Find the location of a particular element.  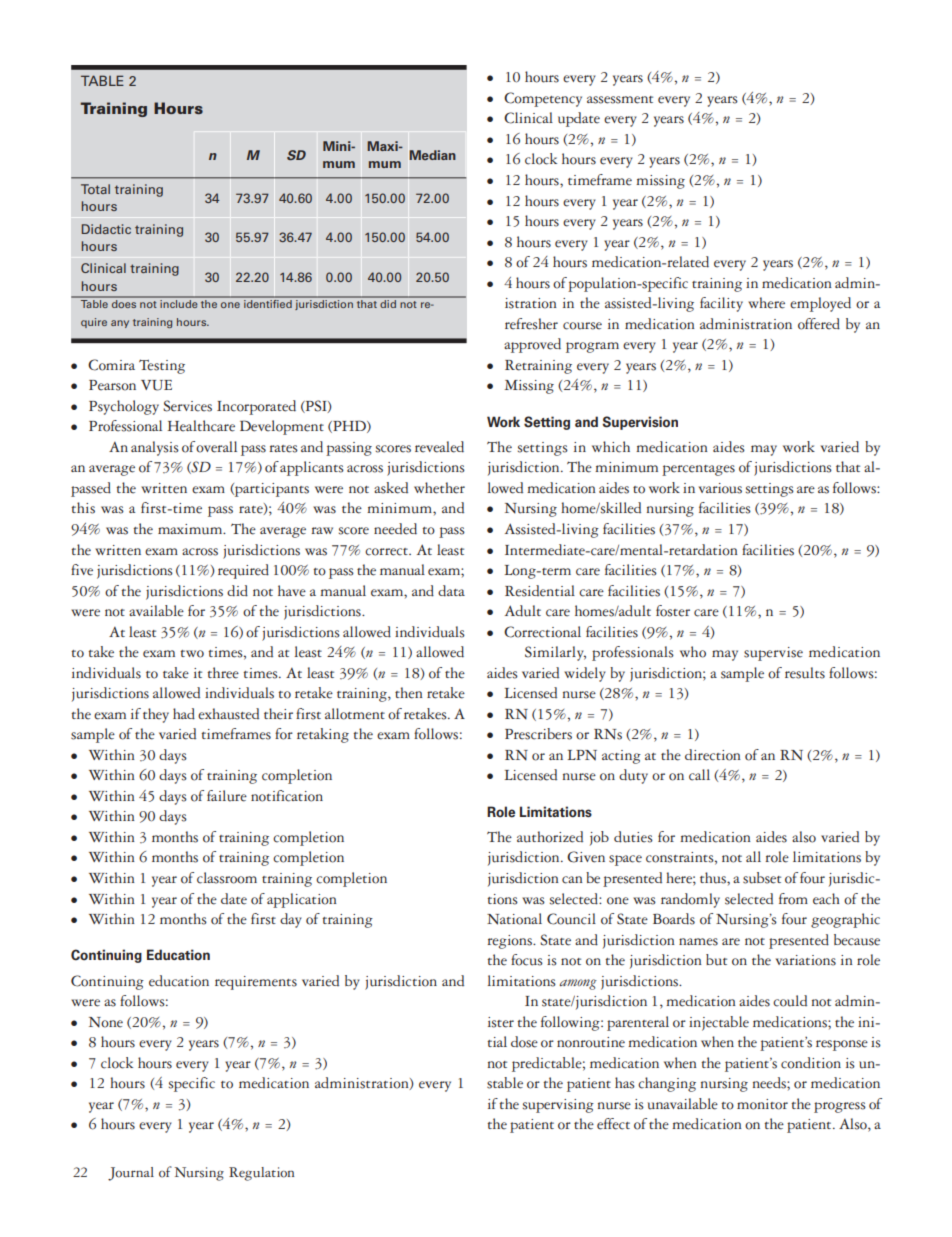

Competency is located at coordinates (543, 99).
